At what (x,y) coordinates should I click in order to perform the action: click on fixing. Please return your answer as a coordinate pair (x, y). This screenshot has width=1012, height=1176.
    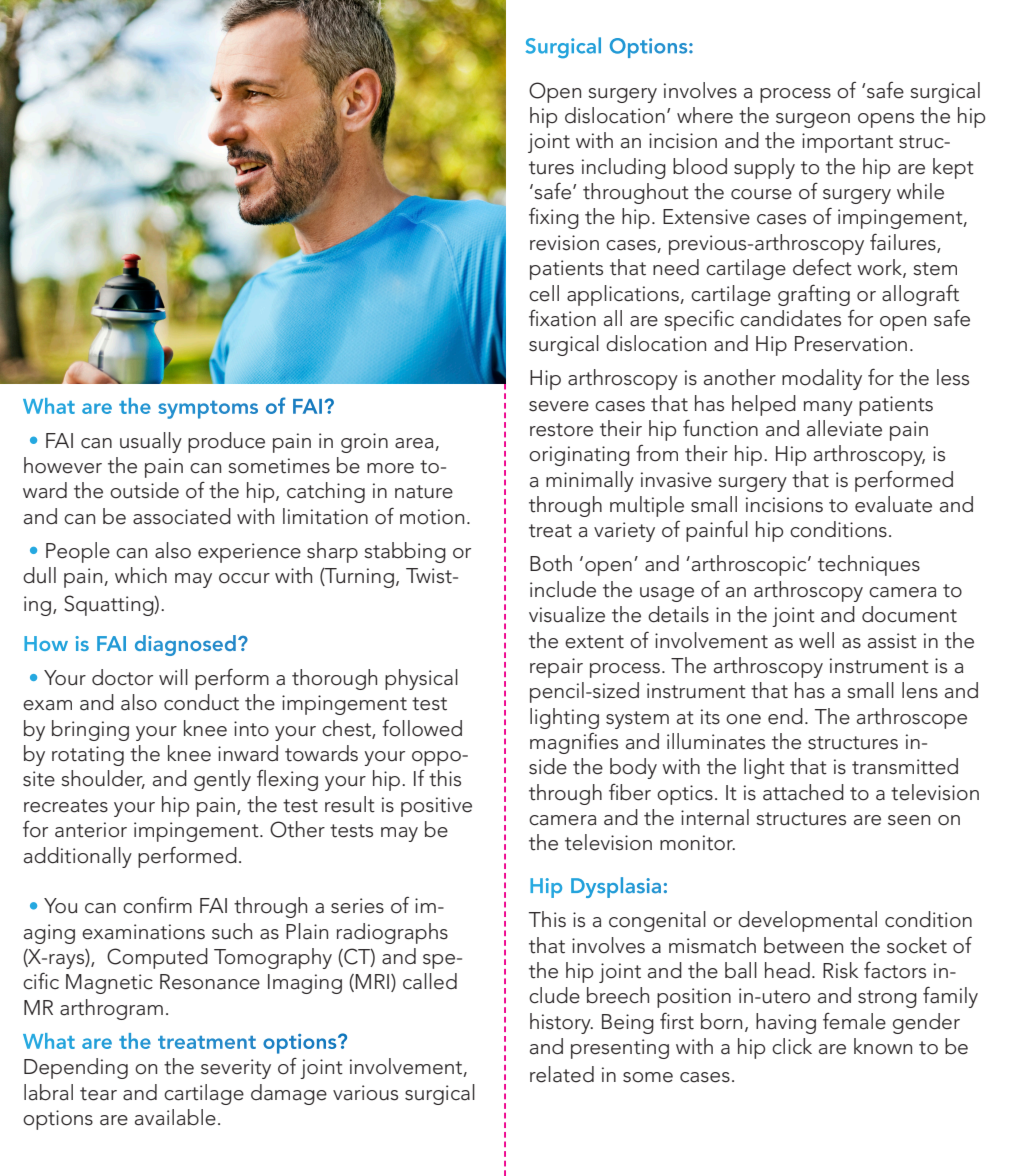
    Looking at the image, I should click on (554, 218).
